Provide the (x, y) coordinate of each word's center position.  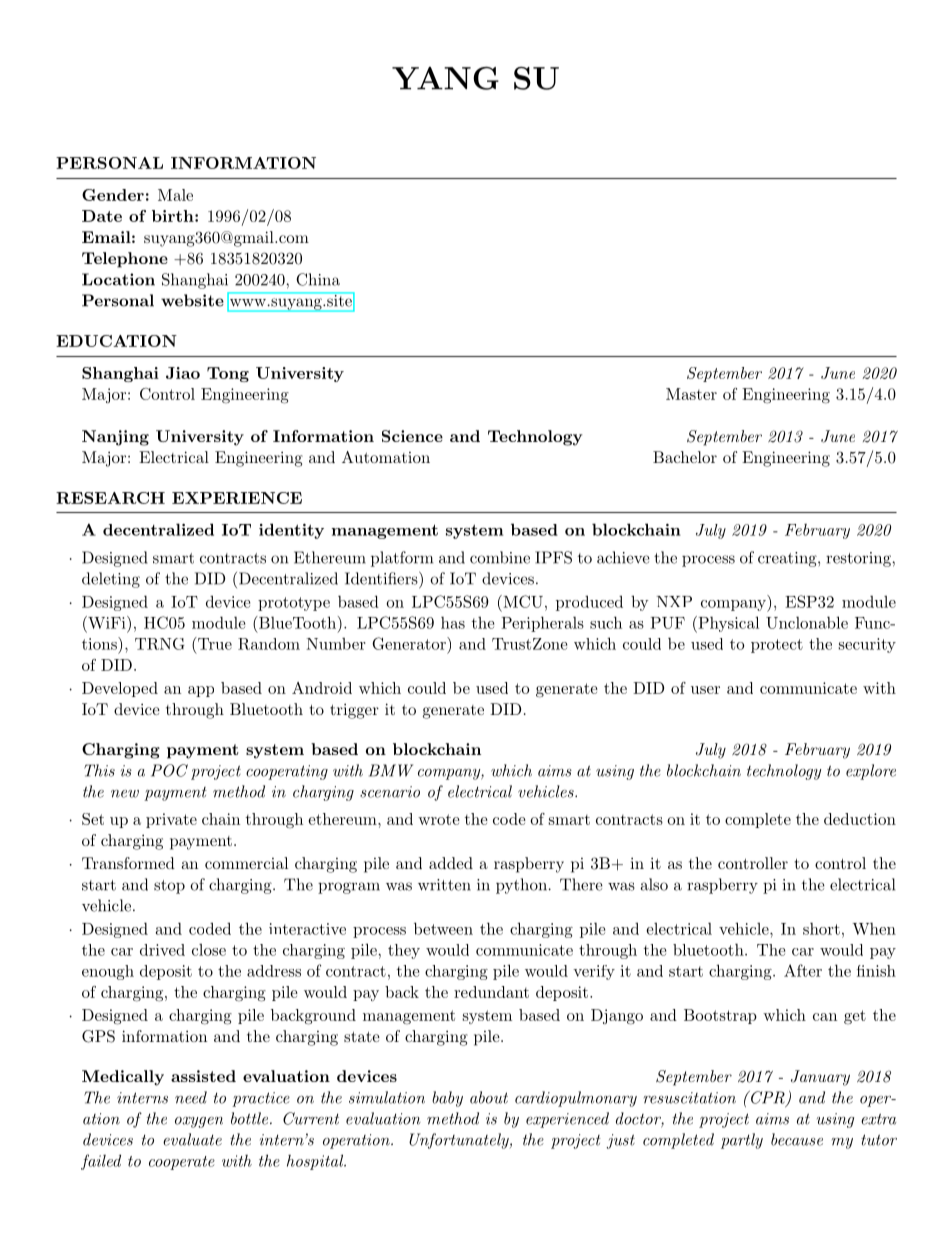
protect (777, 646)
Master (691, 394)
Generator (410, 643)
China (318, 279)
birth (174, 216)
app (201, 691)
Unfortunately (460, 1141)
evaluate (192, 1139)
